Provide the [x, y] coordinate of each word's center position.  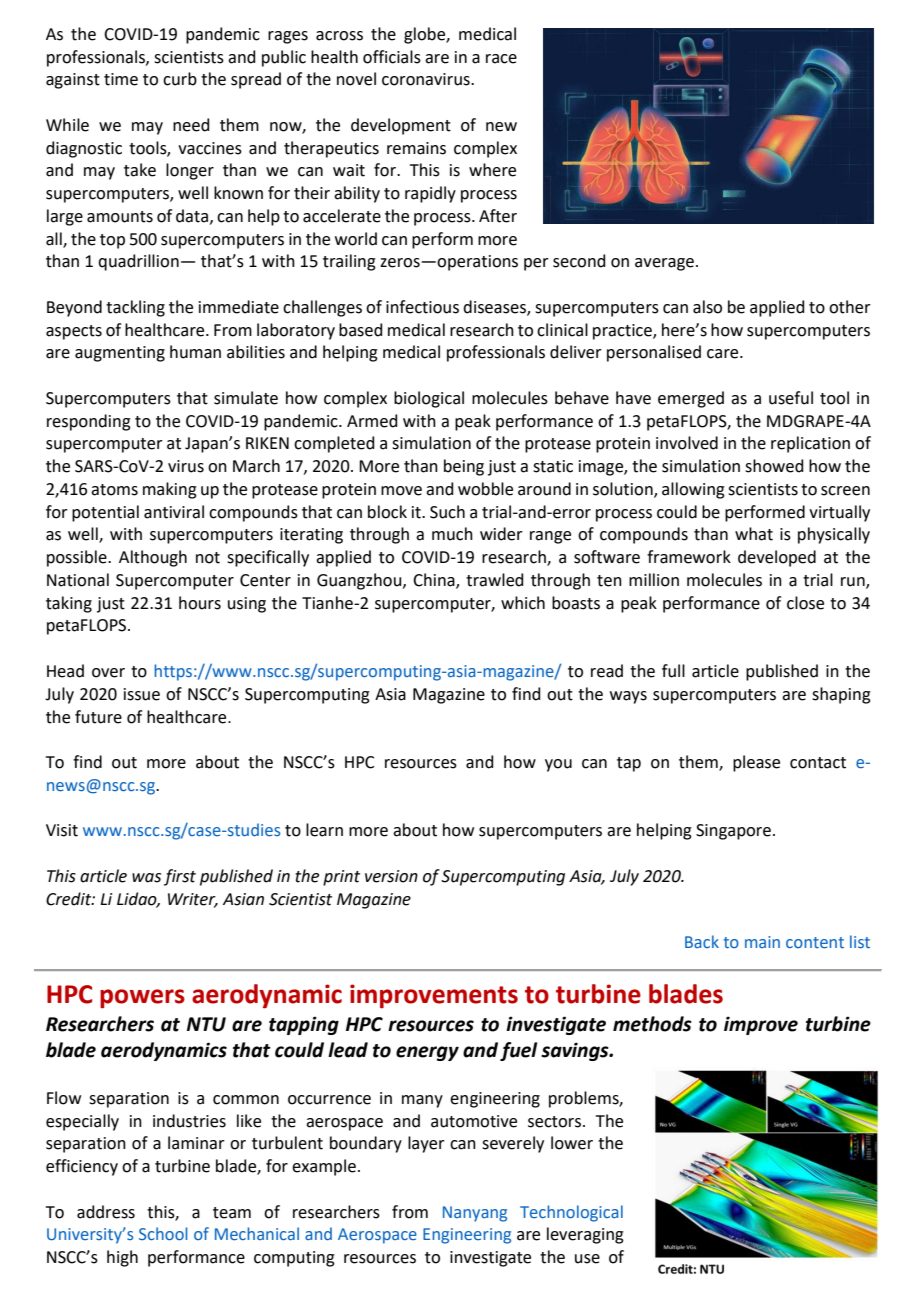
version [391, 876]
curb [180, 79]
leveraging [585, 1235]
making [170, 490]
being [464, 467]
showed [774, 466]
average [664, 264]
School [163, 1233]
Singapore [733, 832]
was [146, 878]
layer [426, 1144]
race [501, 59]
